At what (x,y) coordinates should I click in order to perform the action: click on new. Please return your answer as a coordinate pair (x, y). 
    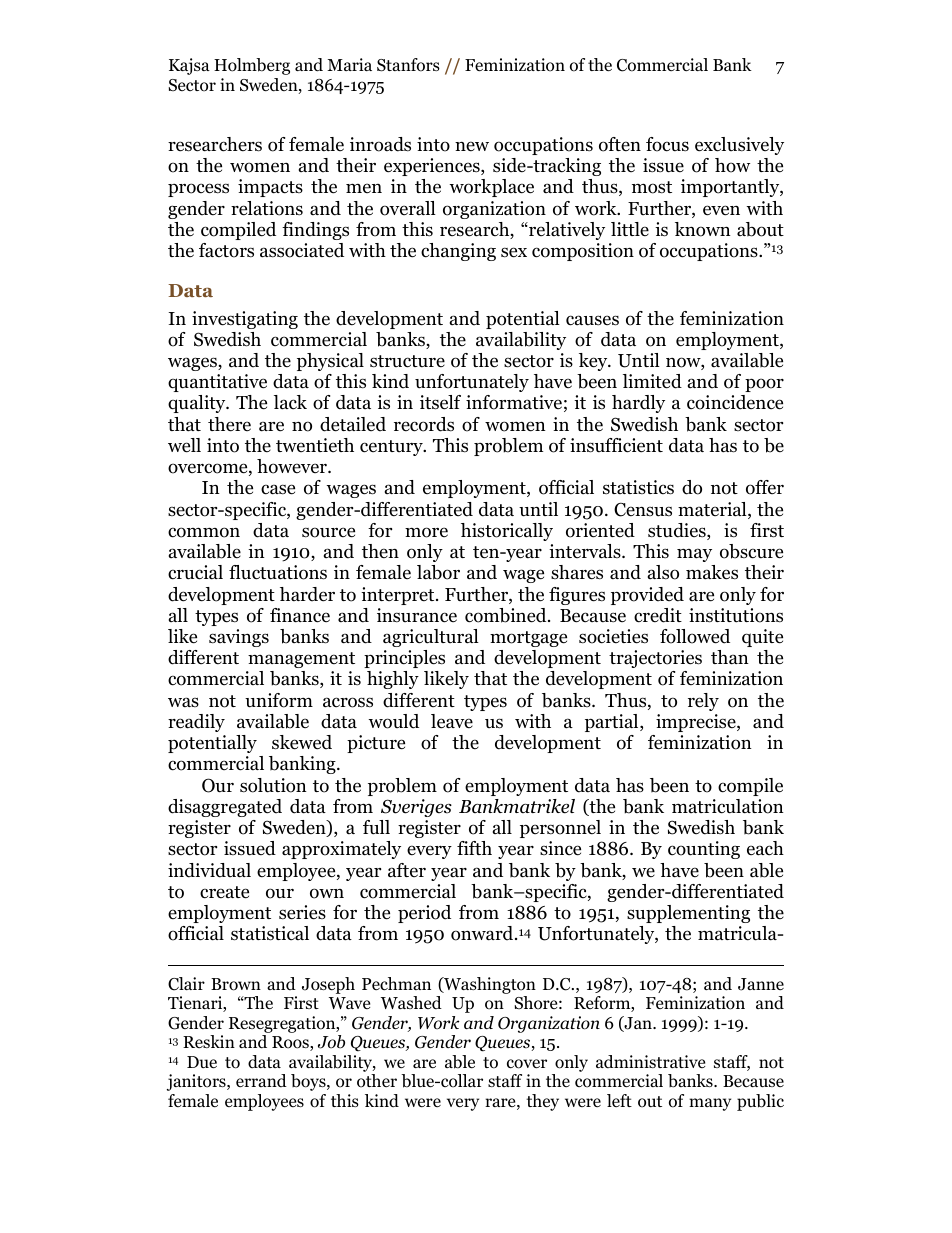
    Looking at the image, I should click on (472, 146).
